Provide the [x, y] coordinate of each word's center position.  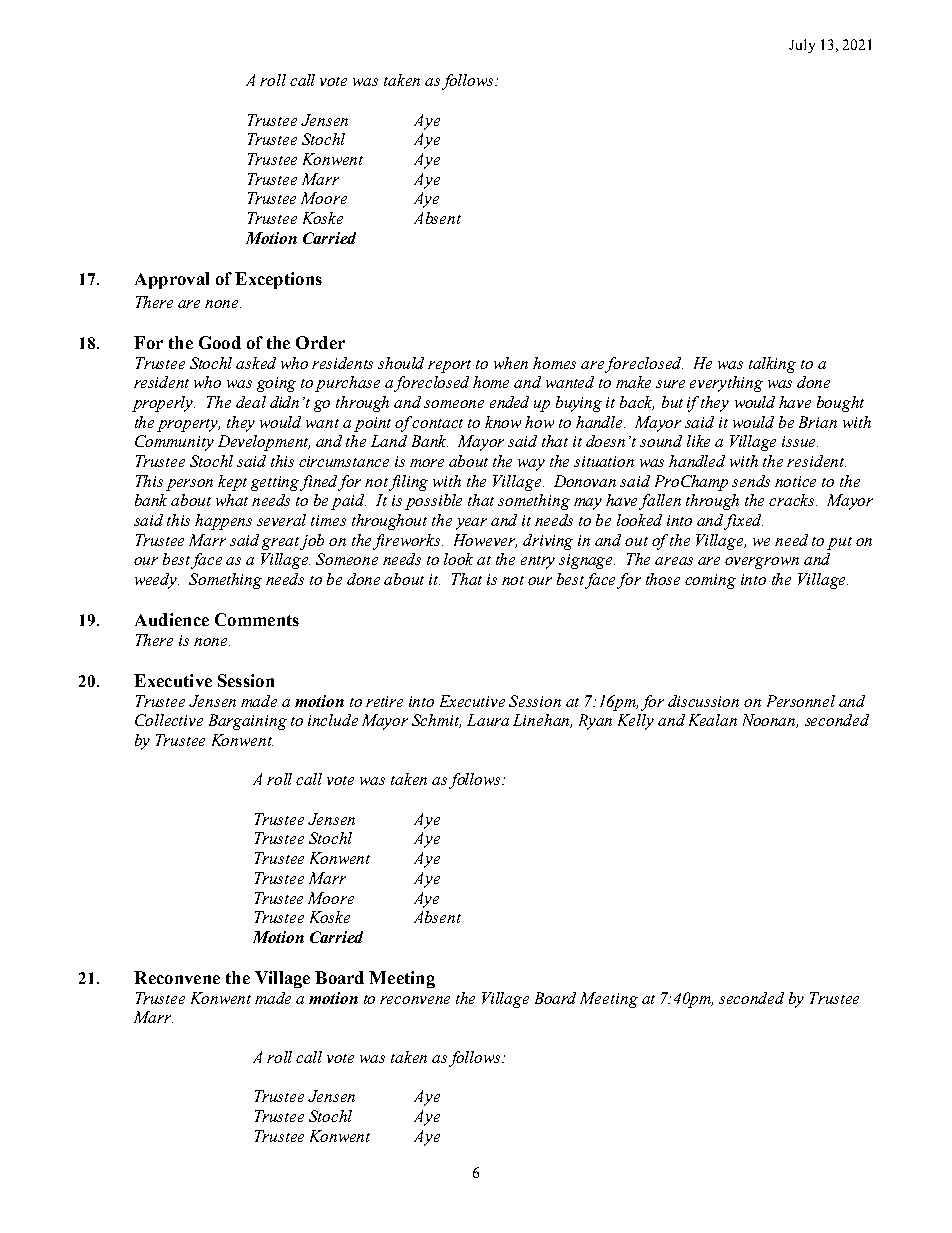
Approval [172, 280]
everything [726, 384]
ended [509, 402]
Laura [488, 720]
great [281, 543]
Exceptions [278, 280]
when [511, 363]
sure [670, 384]
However [485, 541]
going [276, 384]
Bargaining [248, 722]
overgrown [762, 563]
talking [772, 365]
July [802, 46]
